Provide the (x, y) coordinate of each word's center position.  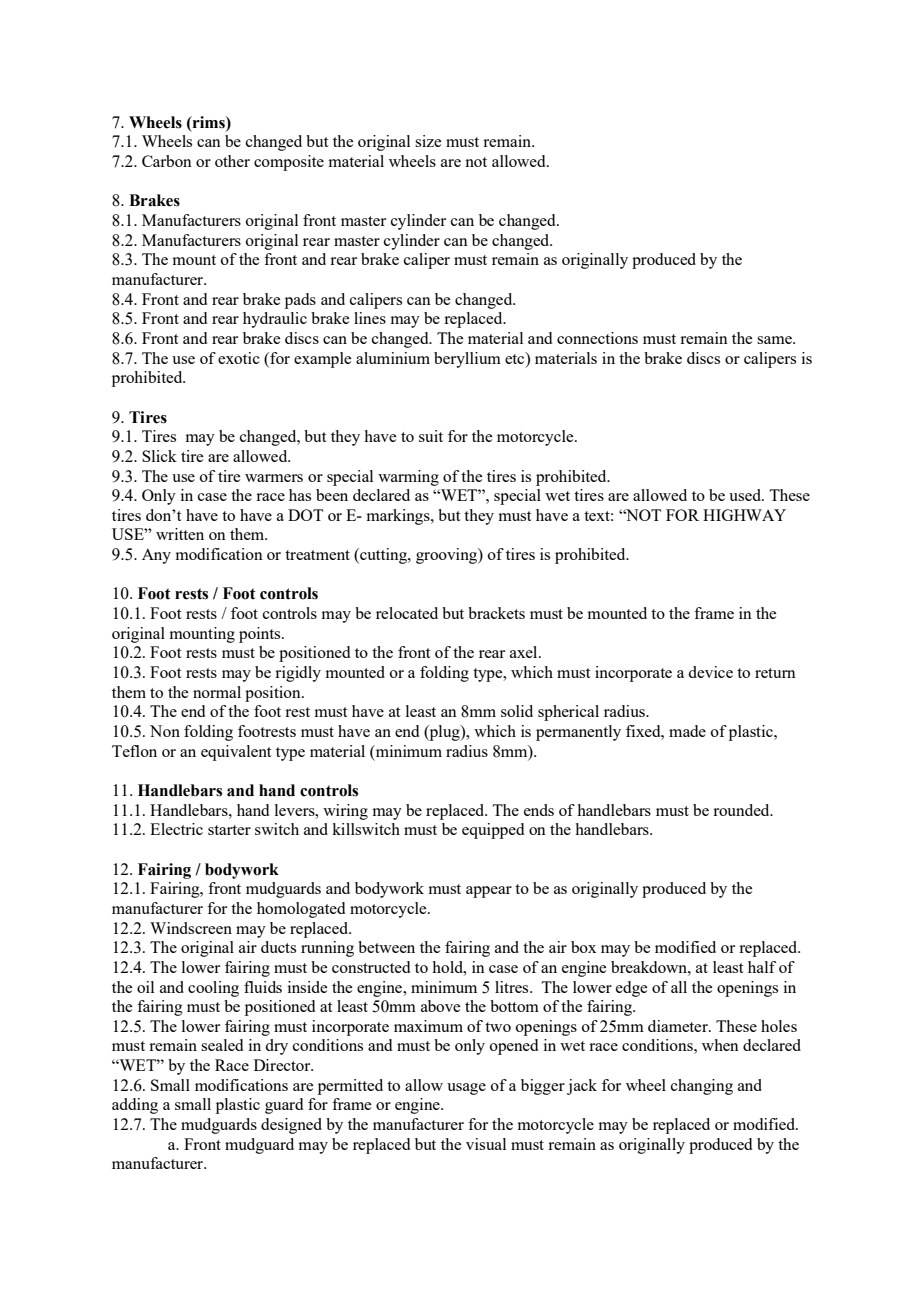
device (710, 672)
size (428, 141)
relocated (407, 613)
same (775, 340)
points (261, 635)
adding (135, 1106)
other (232, 161)
